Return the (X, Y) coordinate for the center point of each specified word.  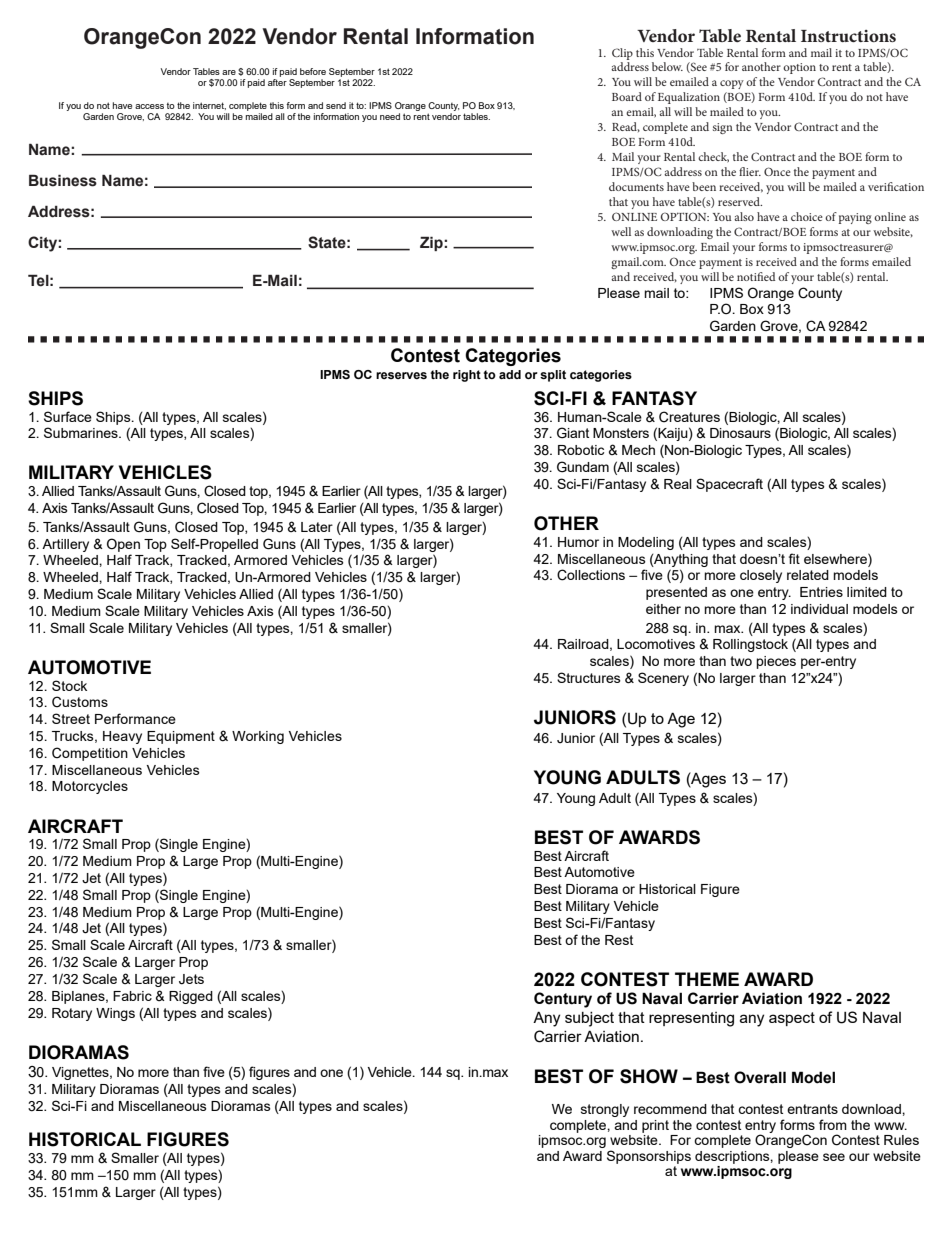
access (149, 106)
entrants (812, 1109)
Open (123, 545)
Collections (591, 575)
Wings (115, 1014)
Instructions (848, 36)
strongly (605, 1110)
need (390, 116)
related (808, 575)
